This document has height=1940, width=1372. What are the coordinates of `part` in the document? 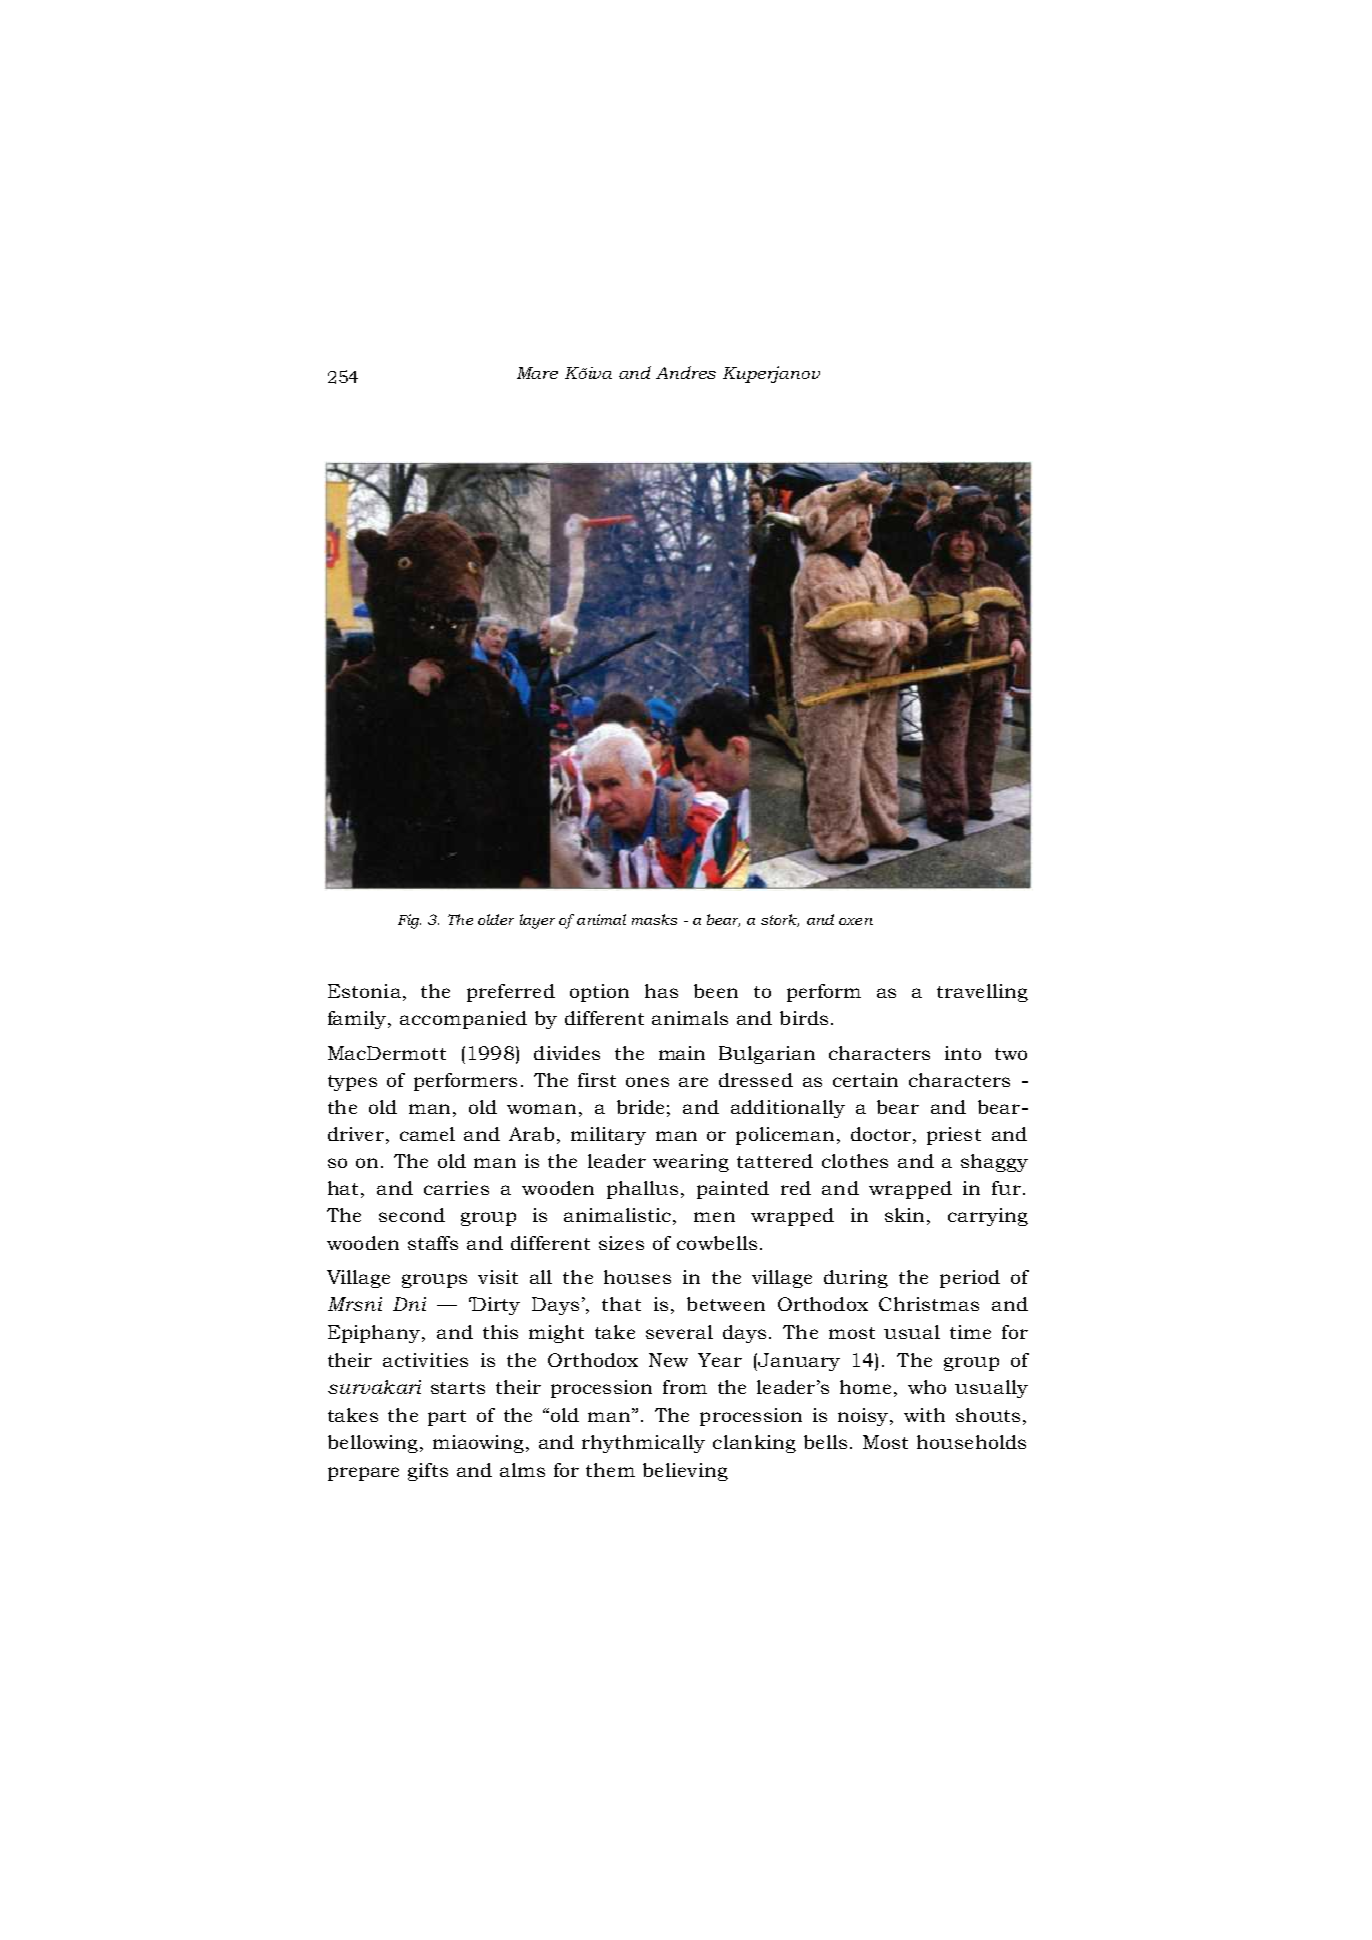 It's located at (447, 1418).
